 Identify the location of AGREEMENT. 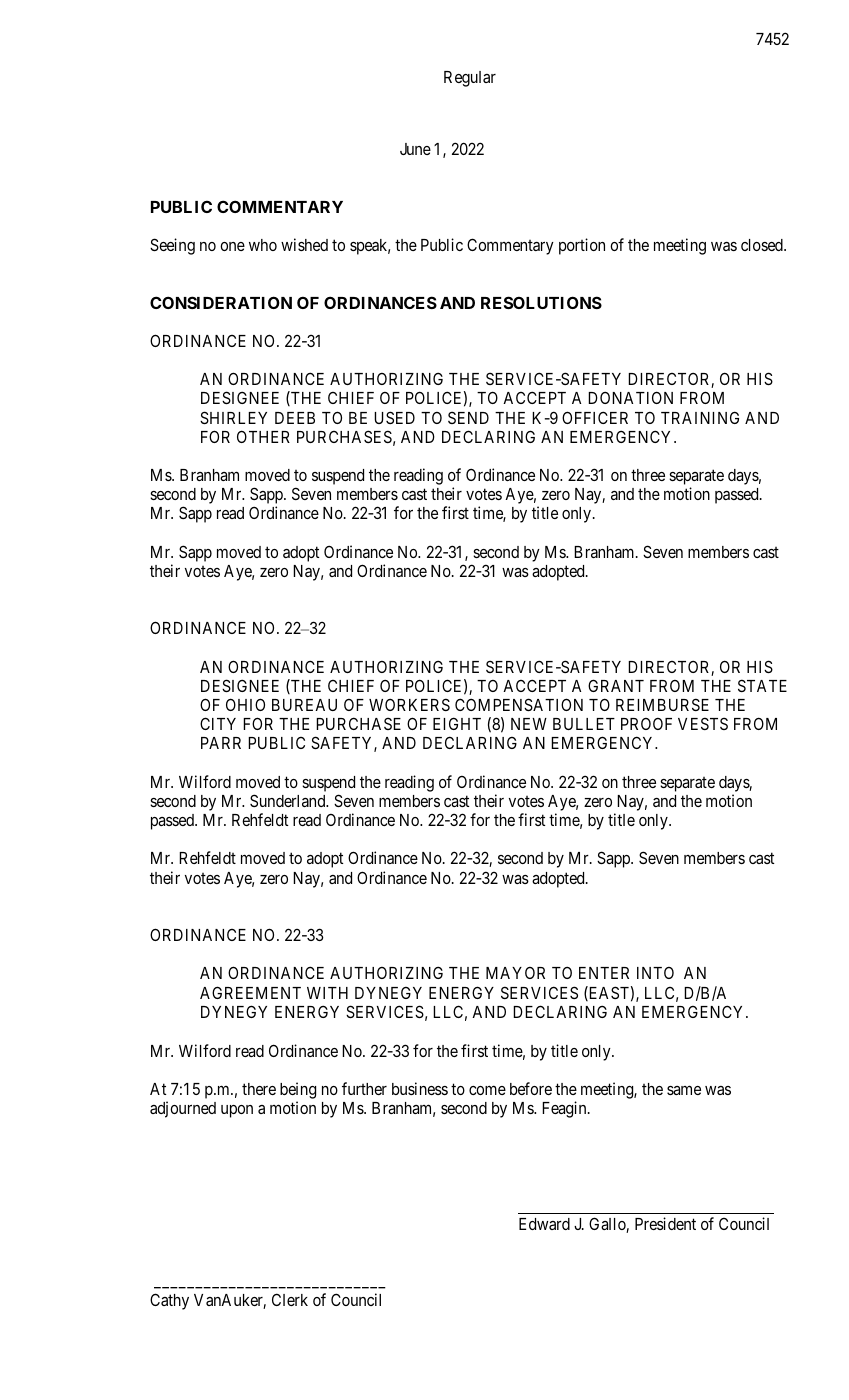
(250, 992).
